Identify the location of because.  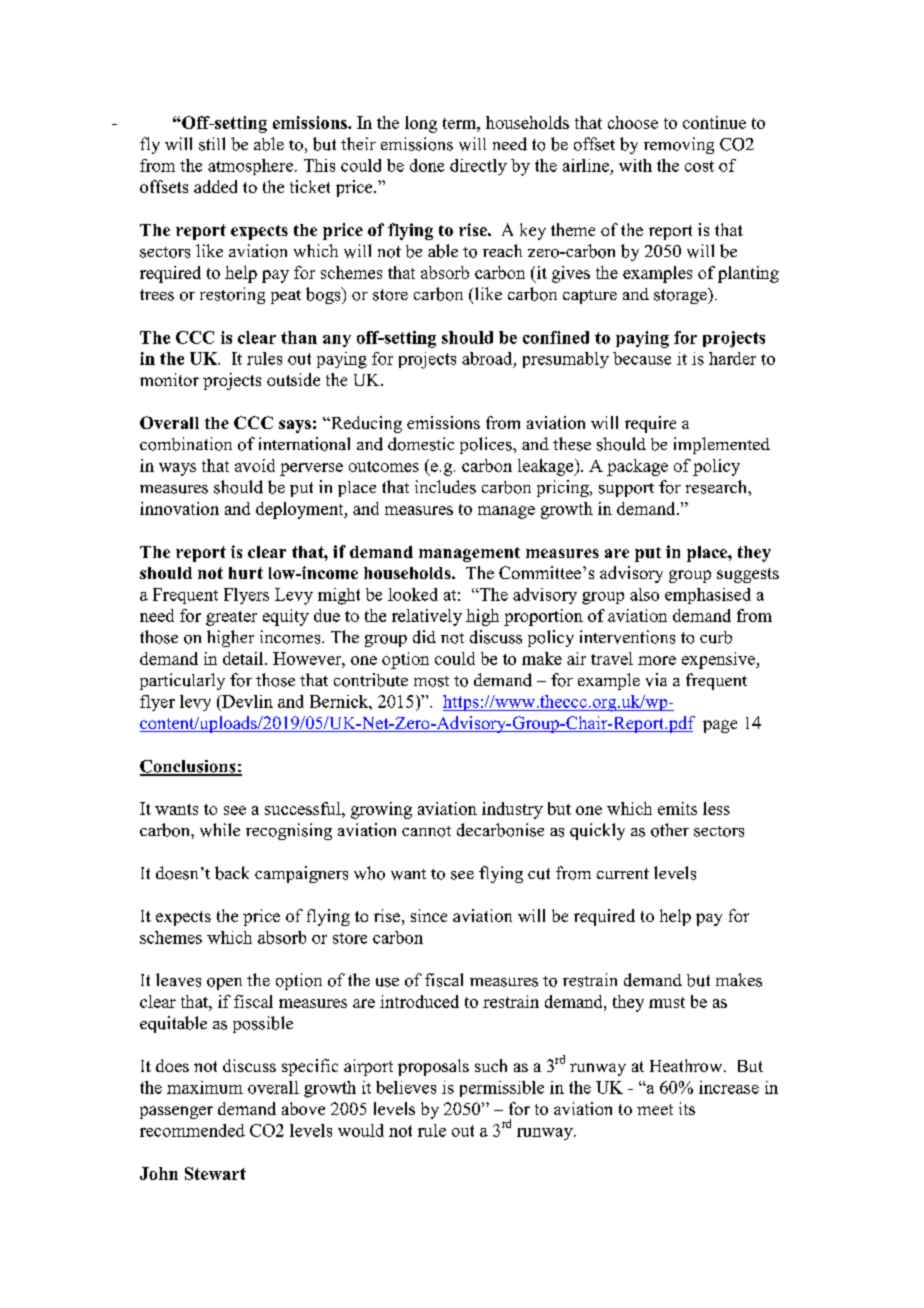
(642, 358).
